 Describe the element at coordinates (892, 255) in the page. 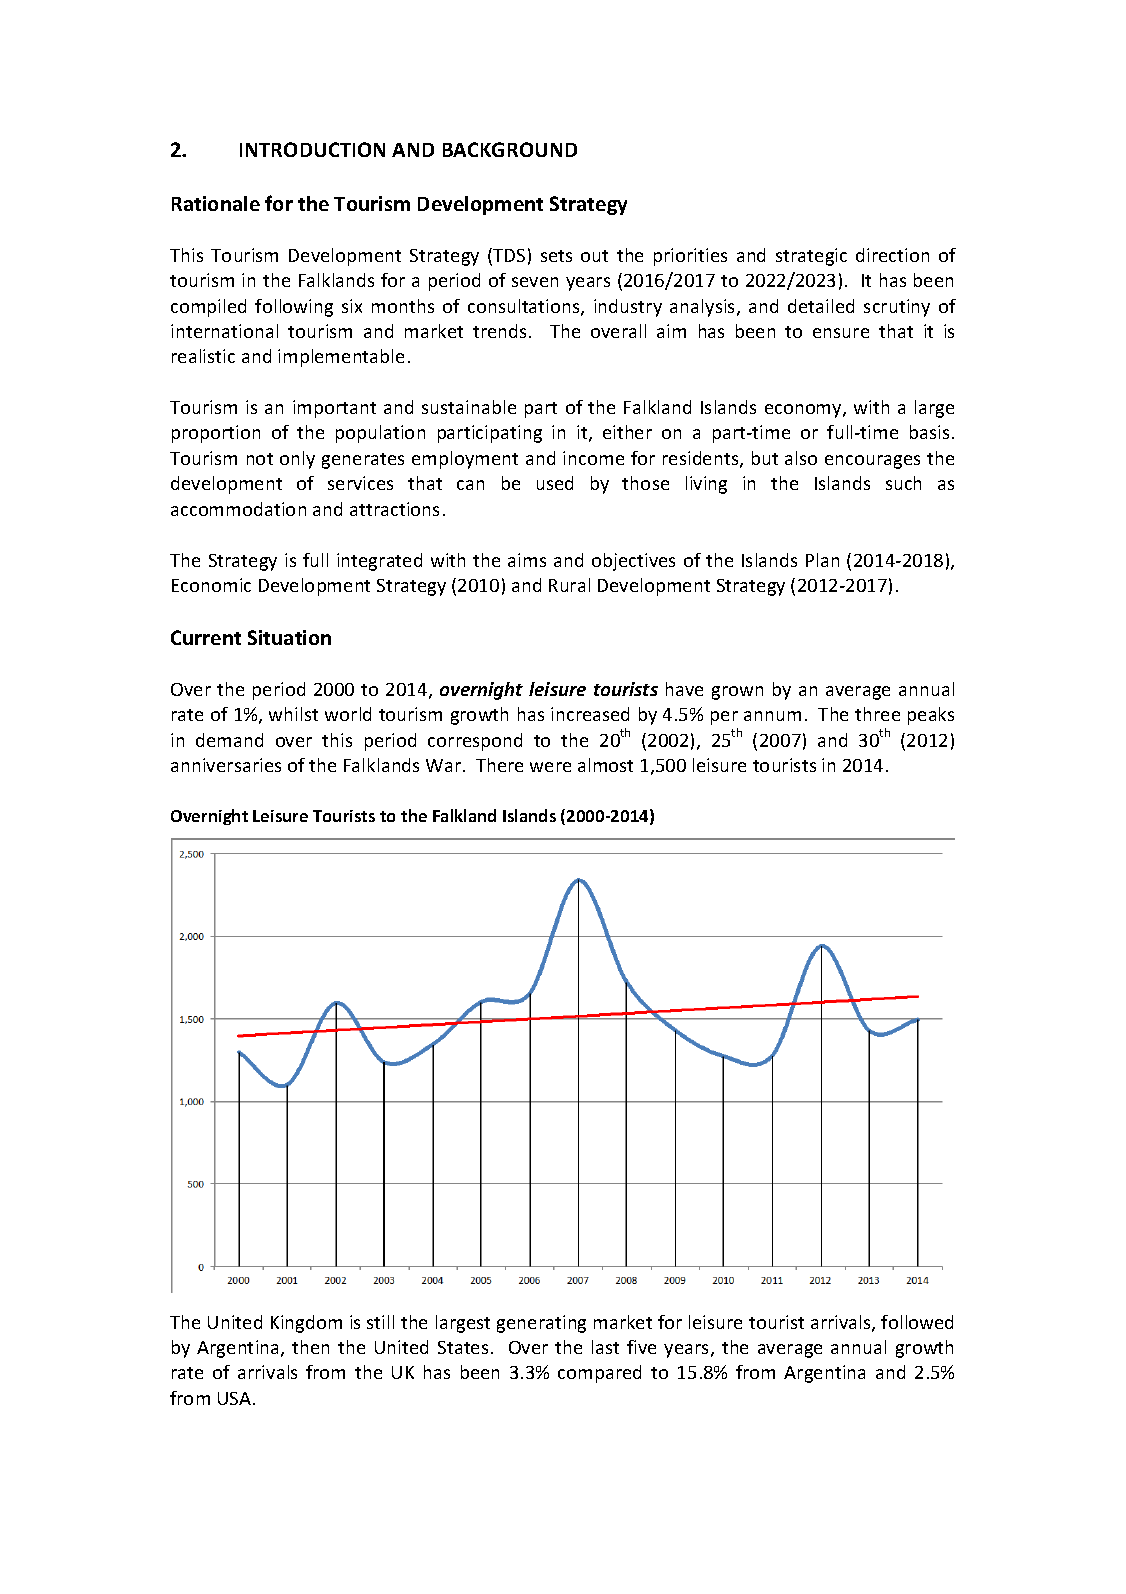

I see `direction` at that location.
